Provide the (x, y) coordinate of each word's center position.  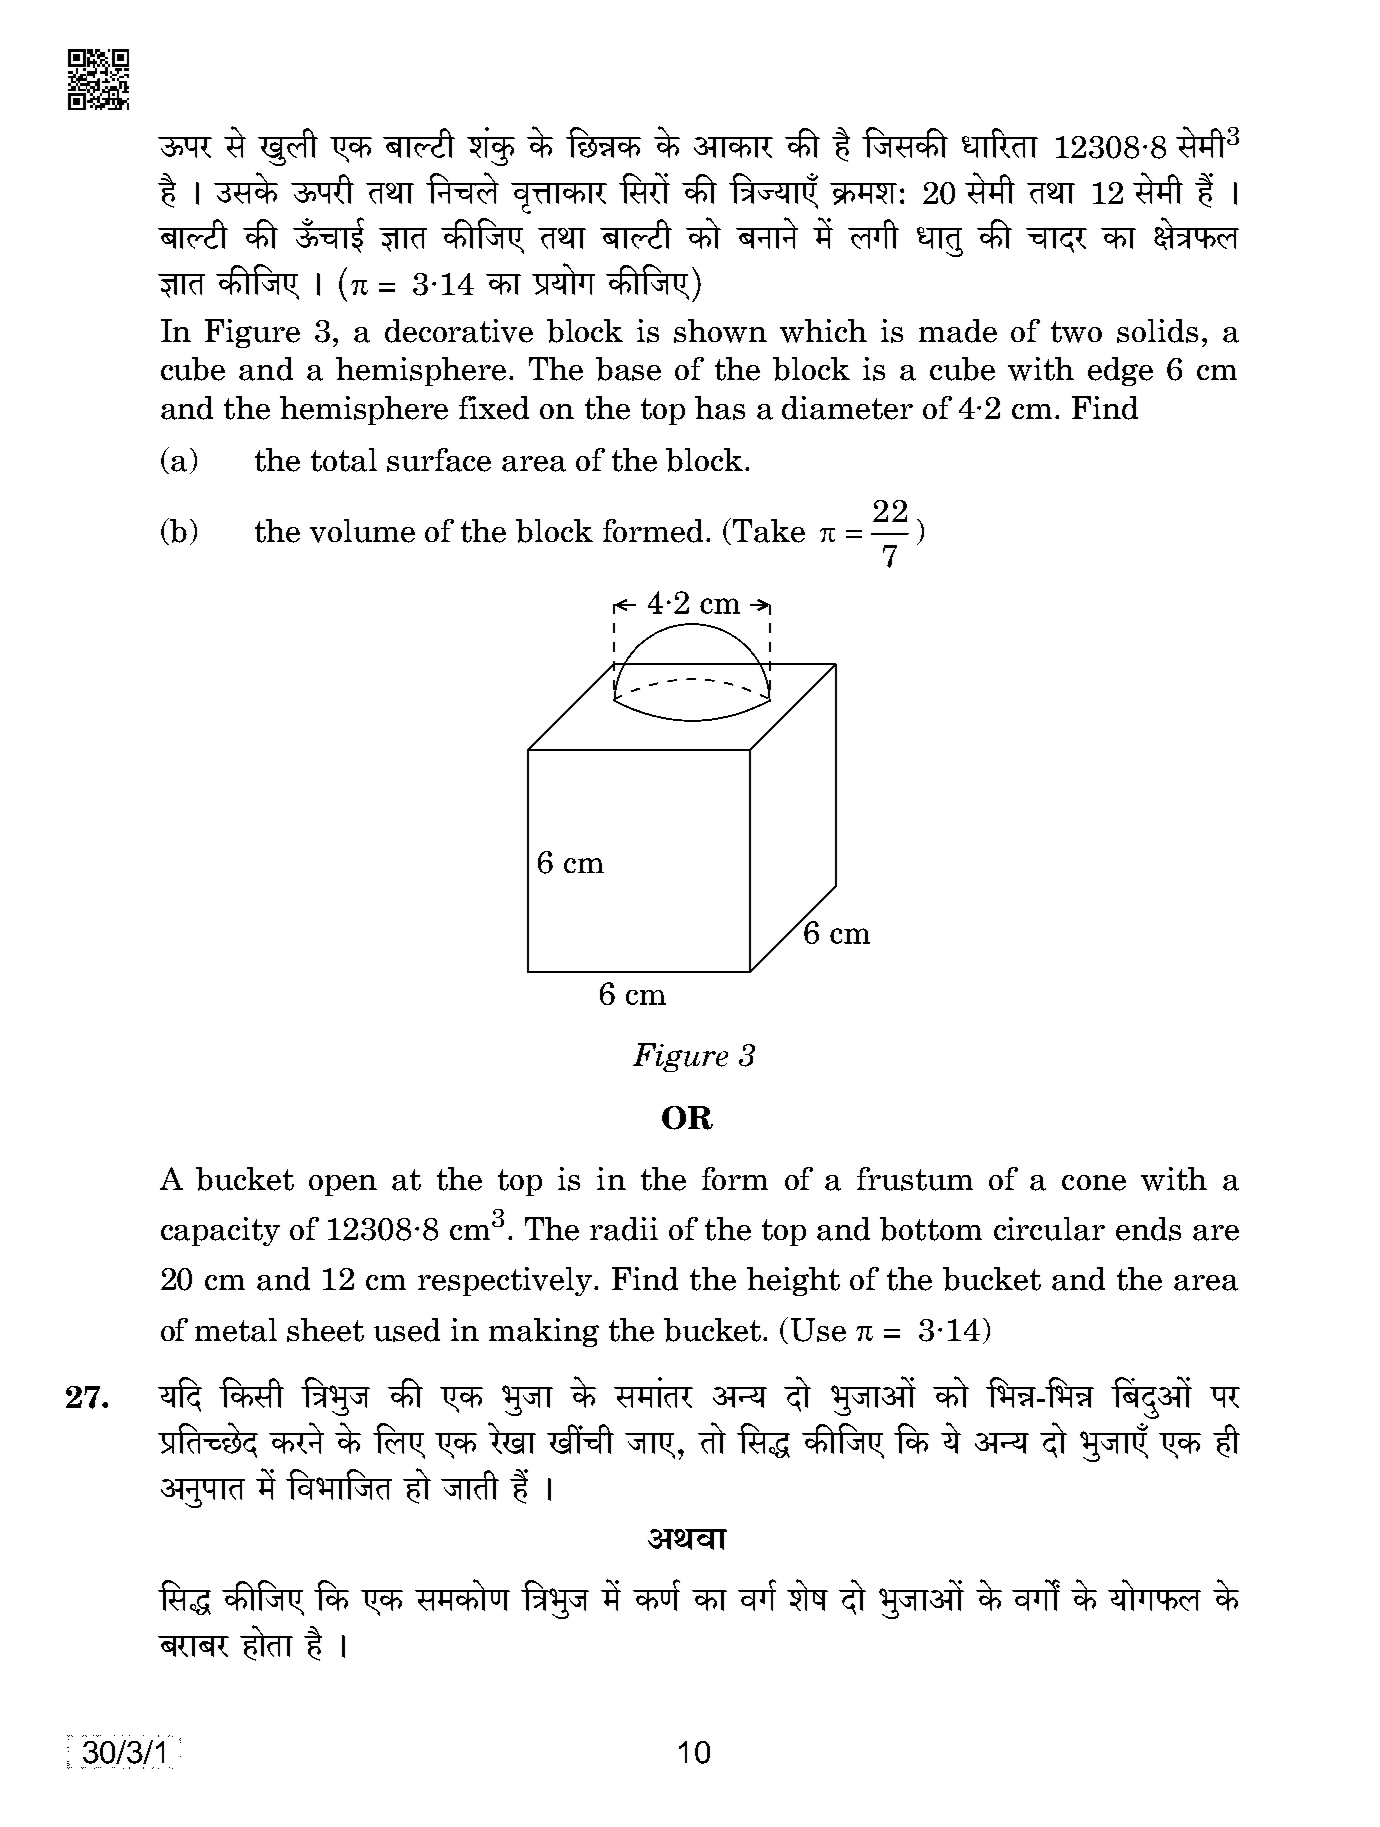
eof (807, 1595)
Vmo (712, 1438)
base (628, 369)
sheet (325, 1330)
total (344, 460)
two (1076, 332)
